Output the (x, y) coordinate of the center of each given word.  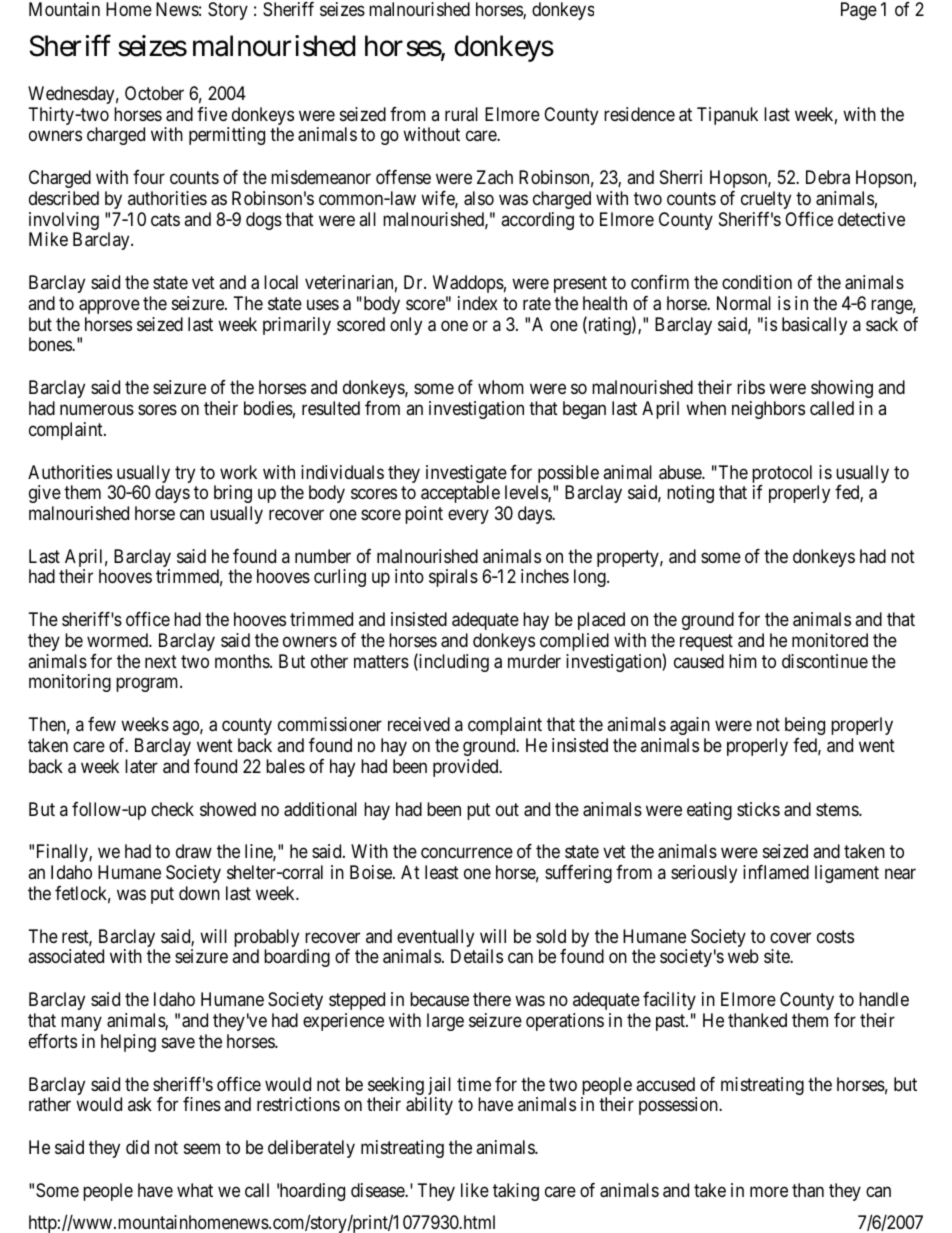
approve (109, 306)
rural (461, 114)
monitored (830, 640)
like (475, 1190)
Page (859, 11)
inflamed (776, 872)
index (478, 303)
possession (679, 1106)
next (161, 661)
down (199, 893)
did (137, 1147)
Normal (744, 303)
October (154, 93)
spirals (453, 578)
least (442, 872)
